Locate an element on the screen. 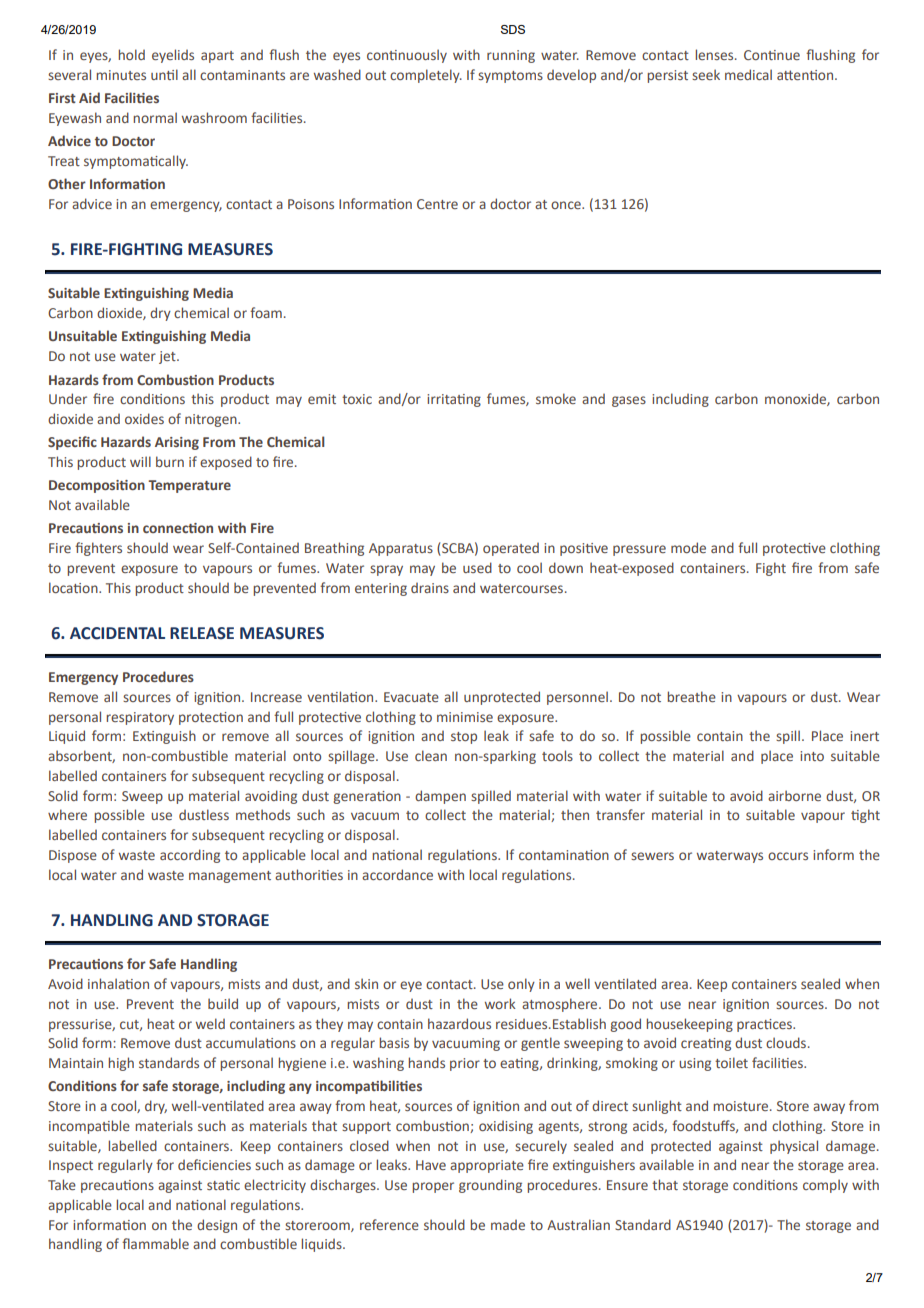  occurs is located at coordinates (788, 856).
